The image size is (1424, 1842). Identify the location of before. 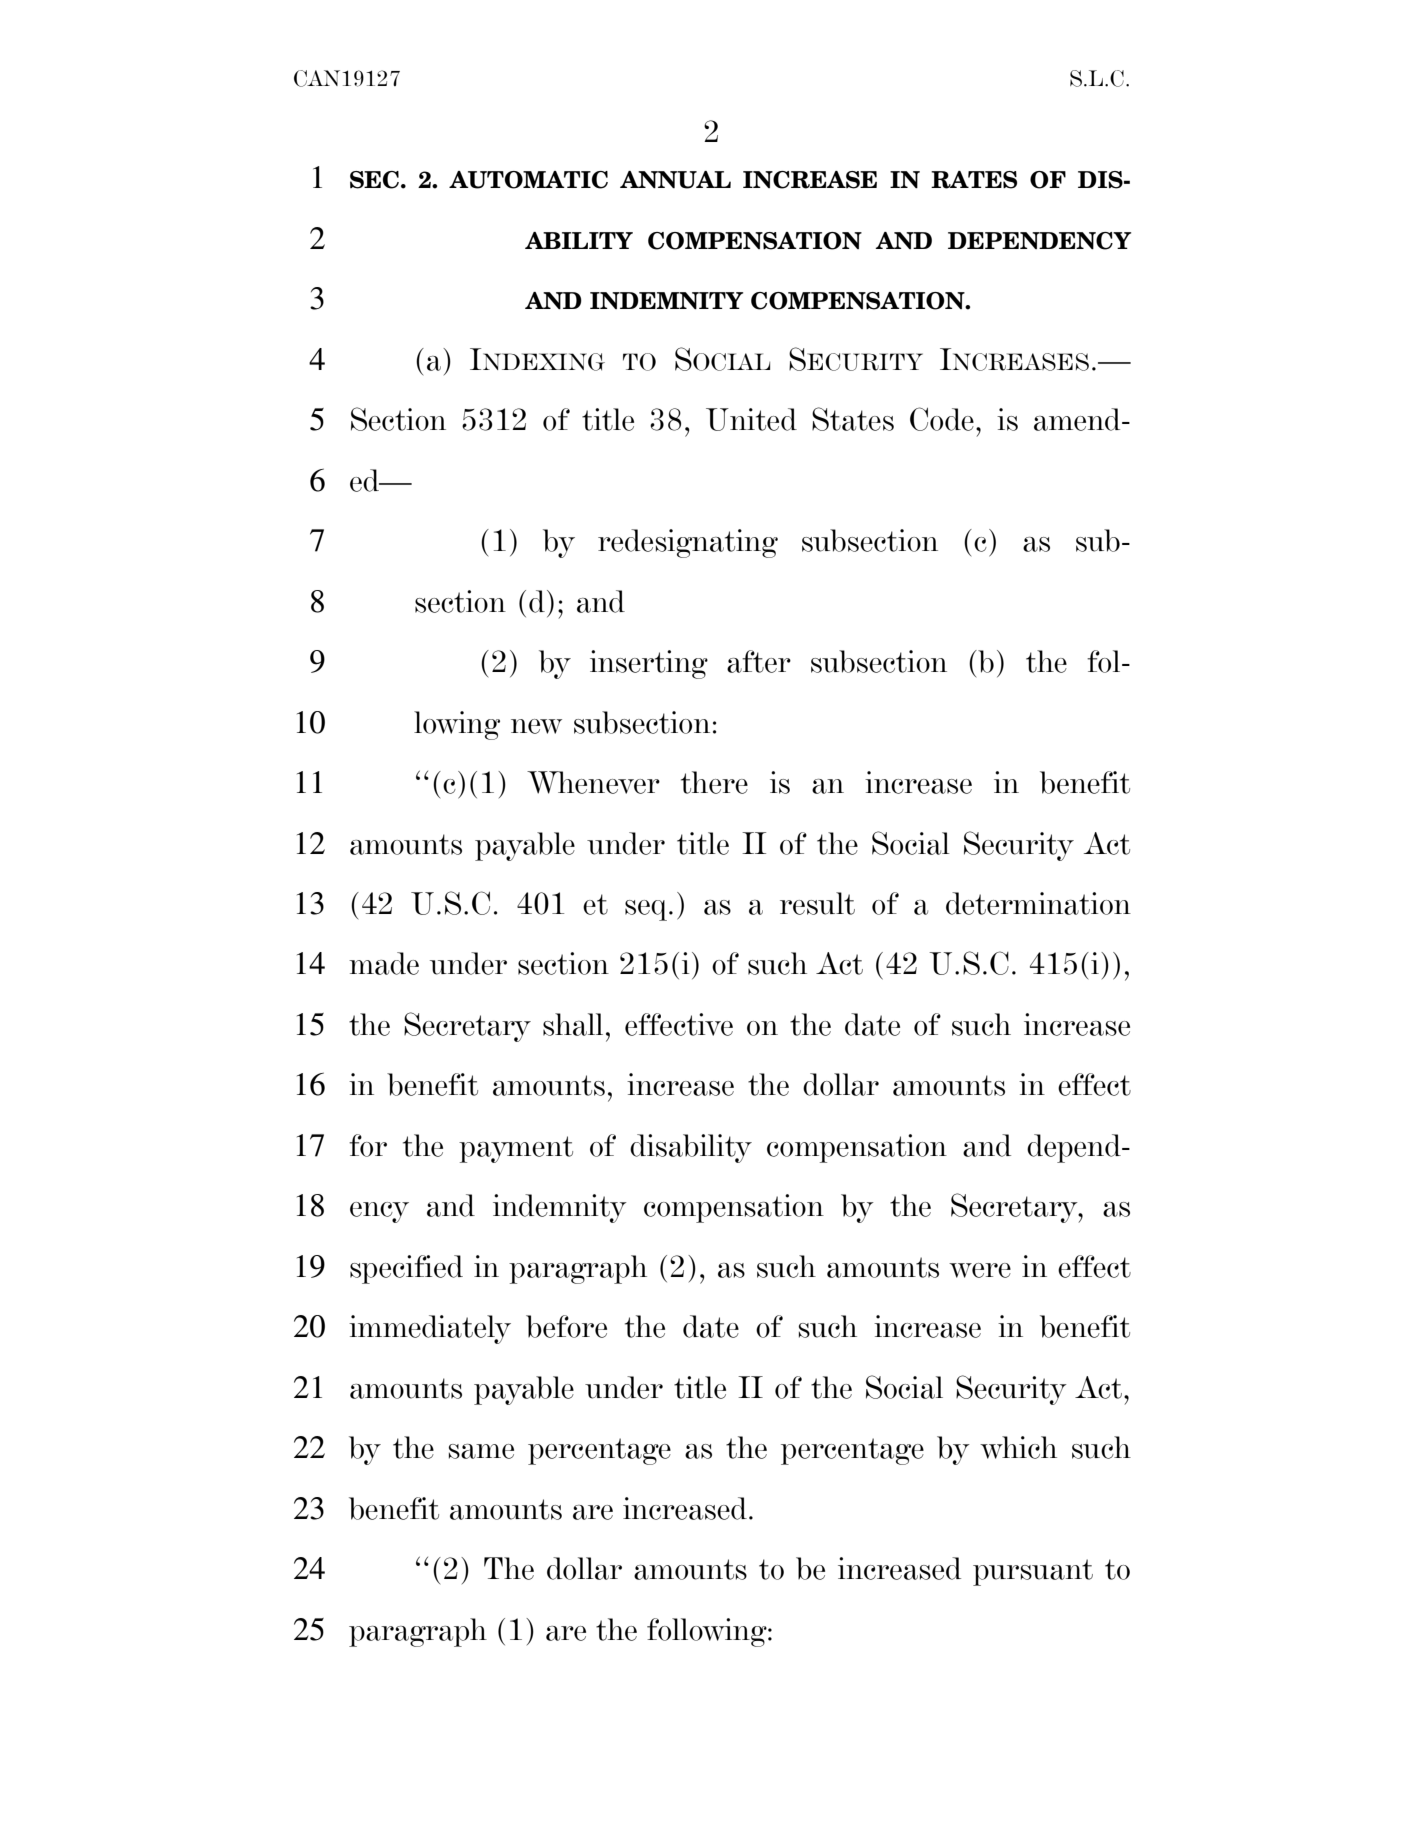
(566, 1326).
